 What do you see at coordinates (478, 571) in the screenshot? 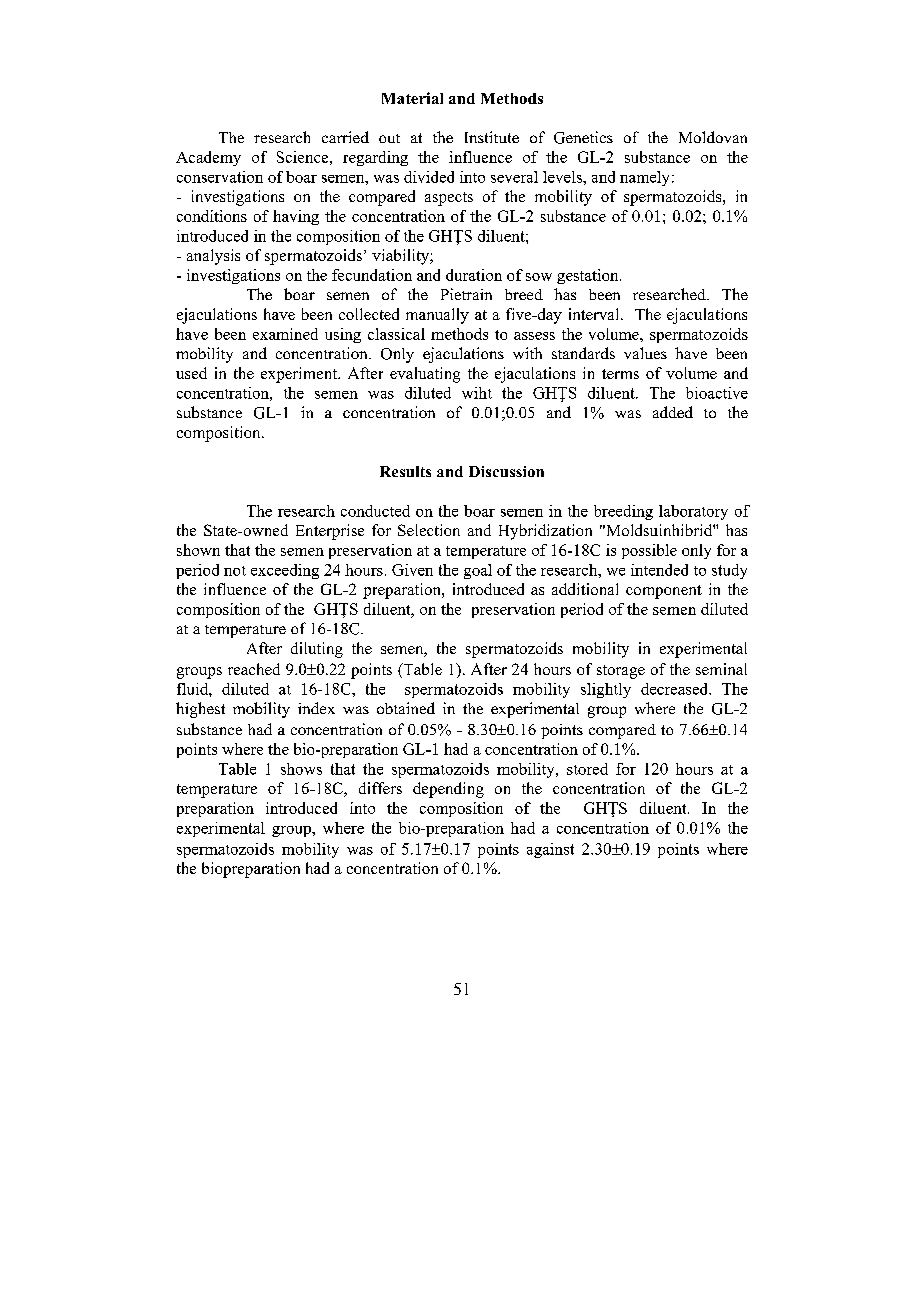
I see `goal` at bounding box center [478, 571].
